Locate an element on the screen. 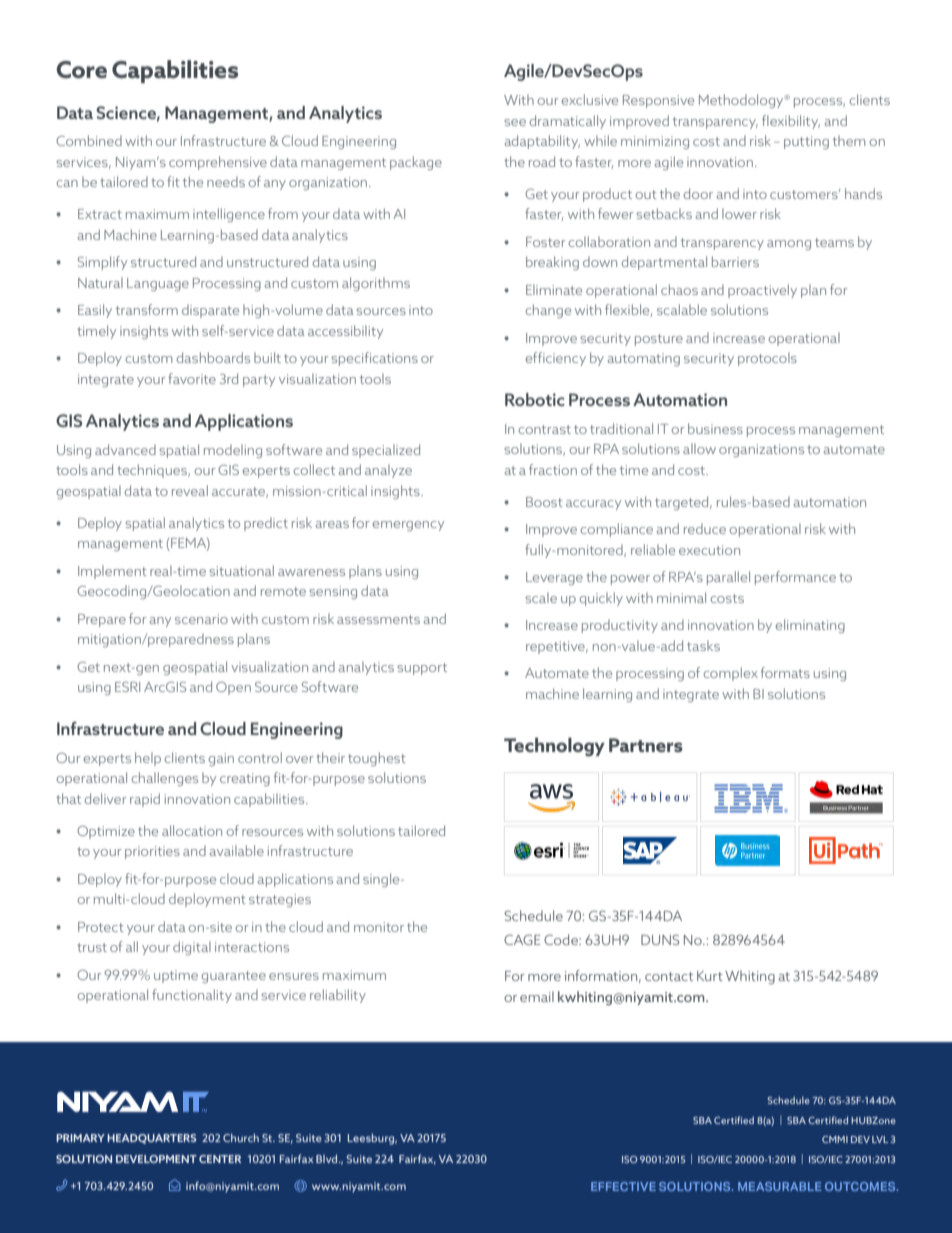 This screenshot has height=1233, width=952. see is located at coordinates (515, 122).
